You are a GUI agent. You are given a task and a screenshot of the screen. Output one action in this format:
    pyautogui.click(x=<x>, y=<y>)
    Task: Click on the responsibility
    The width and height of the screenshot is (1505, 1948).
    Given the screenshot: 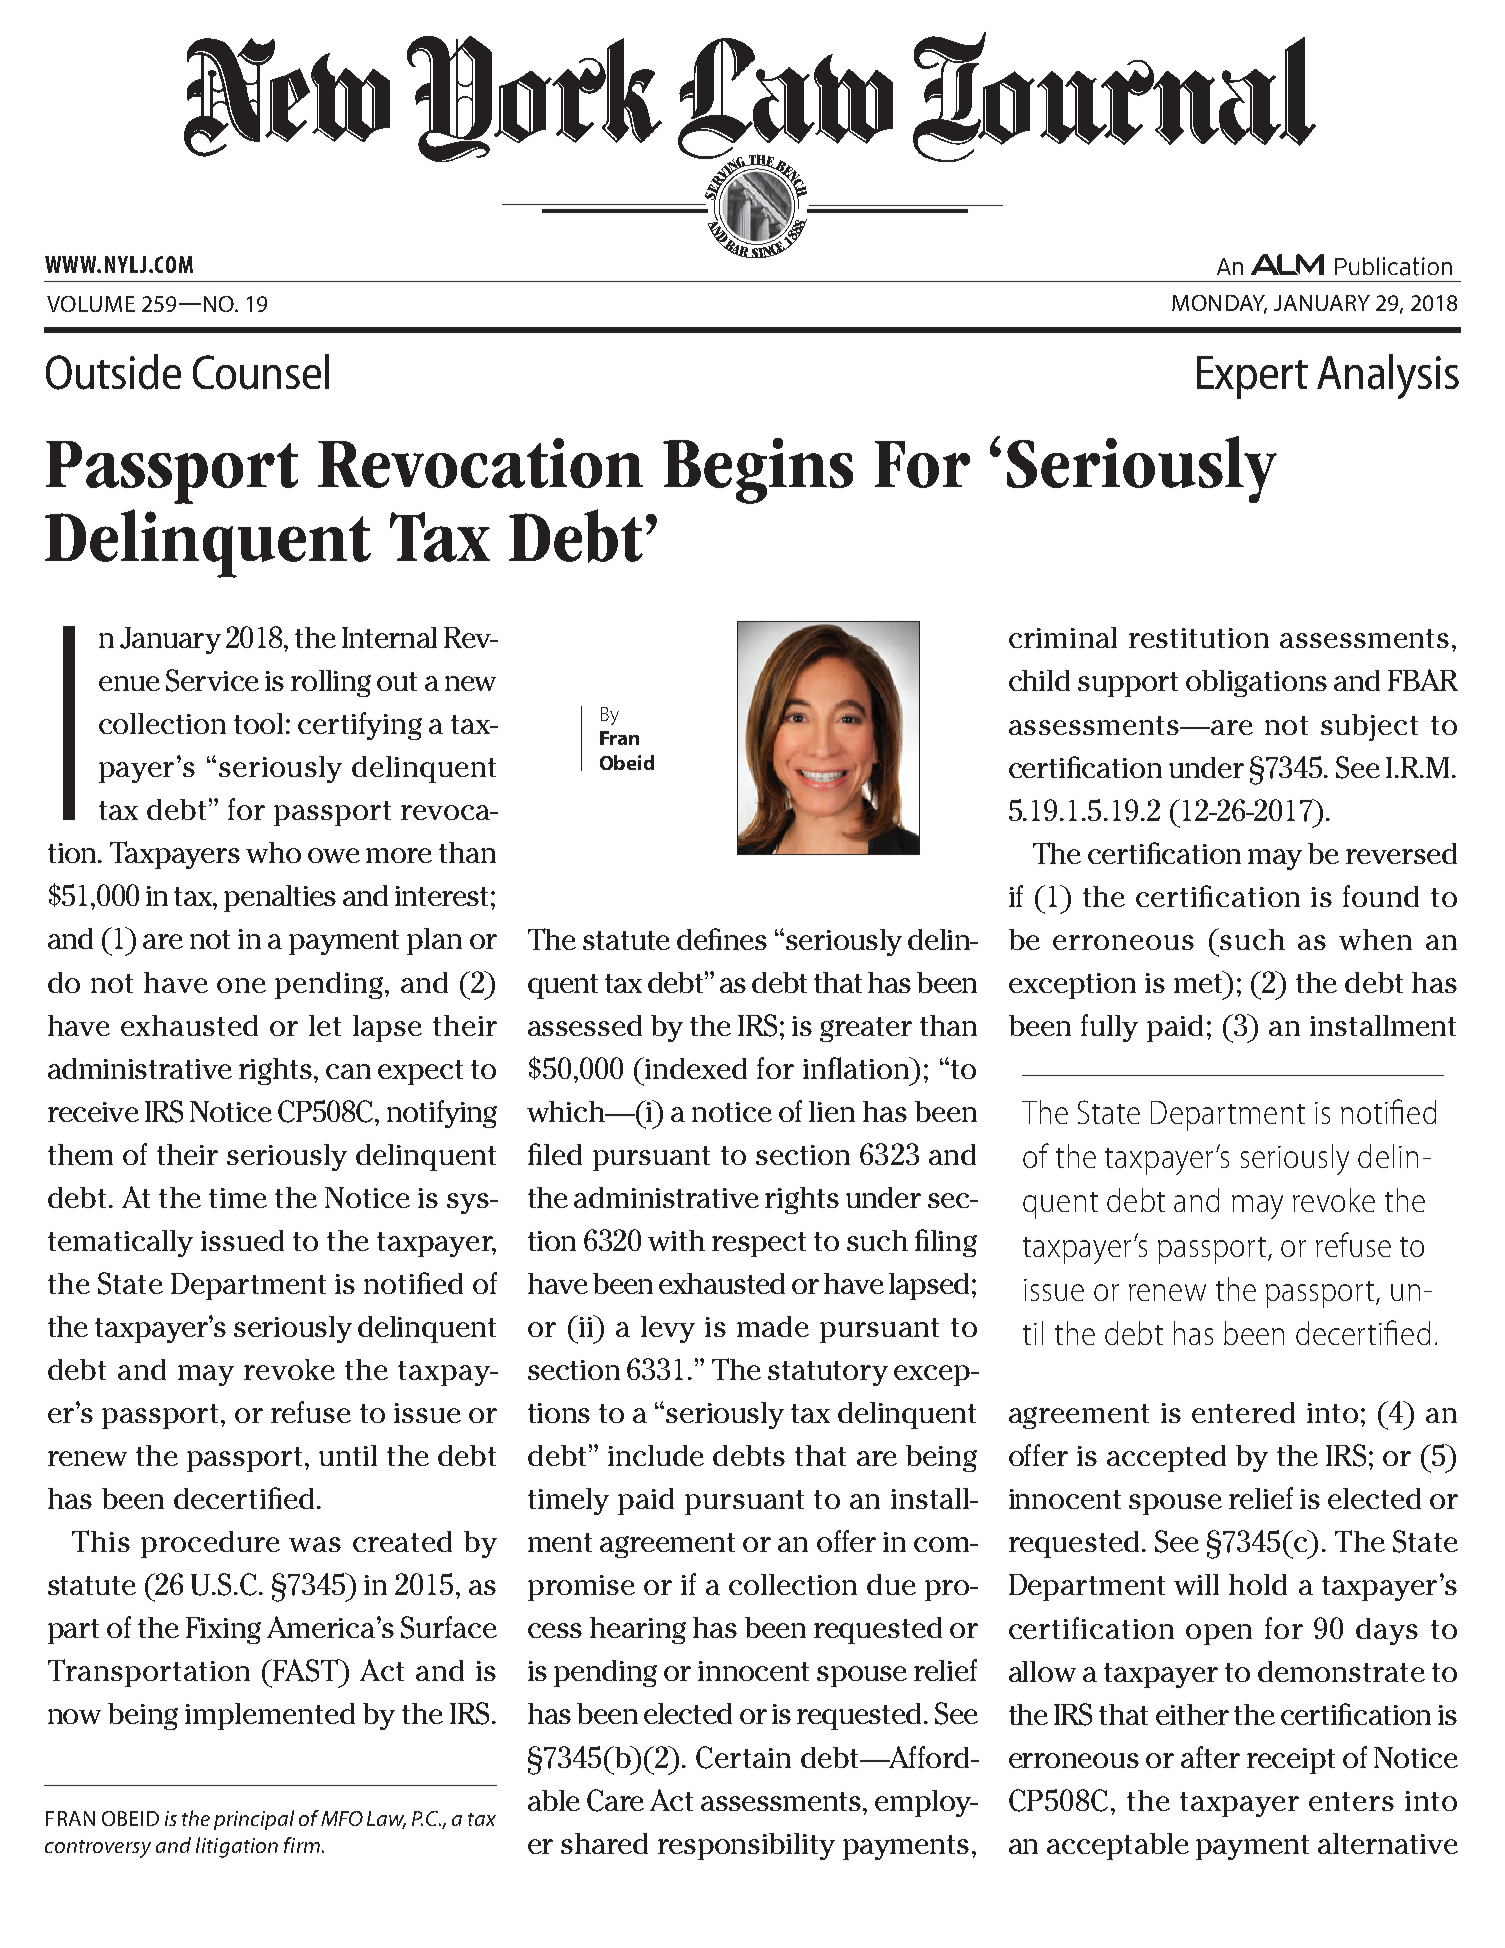 What is the action you would take?
    pyautogui.click(x=746, y=1846)
